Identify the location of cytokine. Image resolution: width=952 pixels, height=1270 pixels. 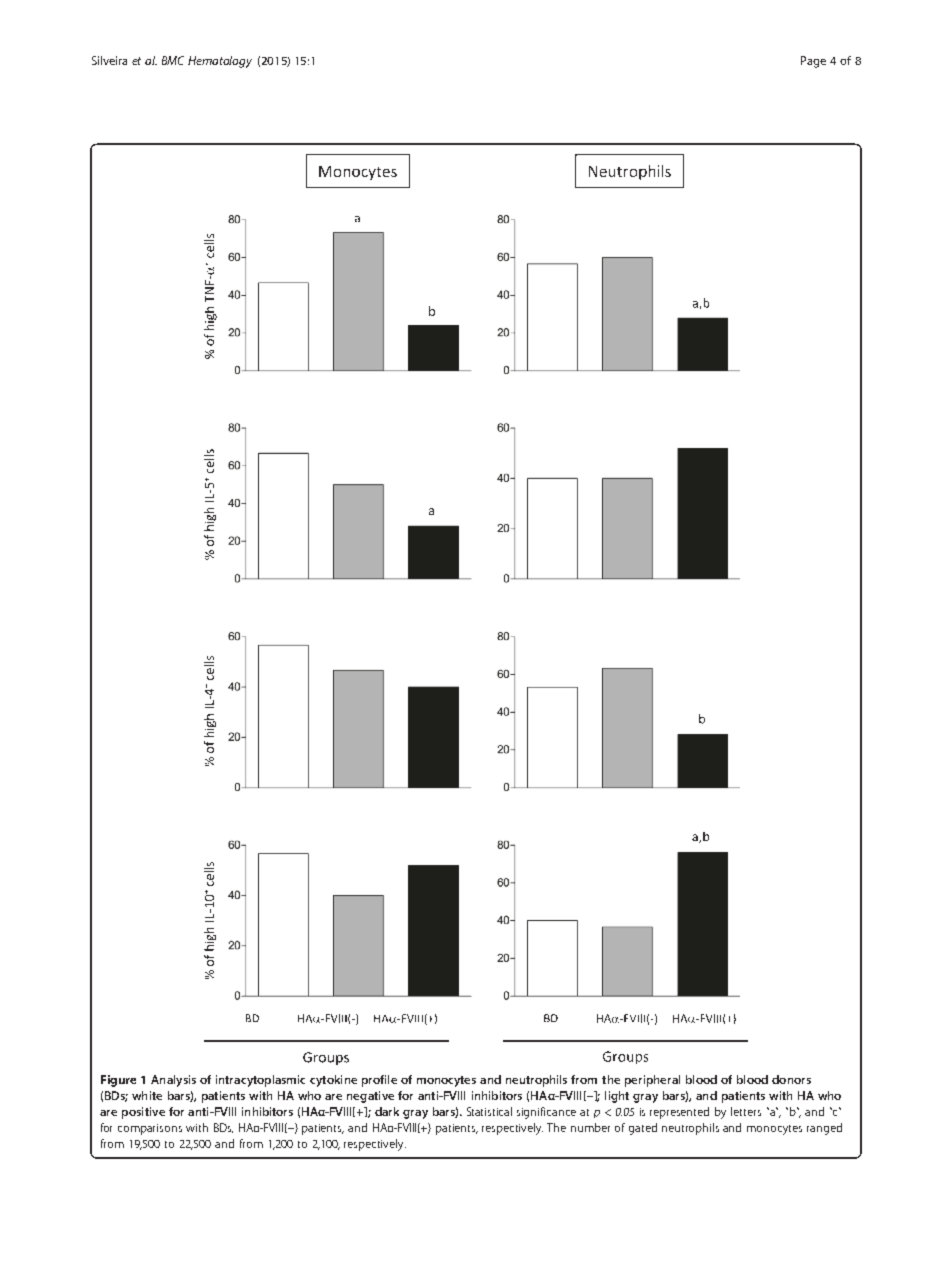
(333, 1081).
